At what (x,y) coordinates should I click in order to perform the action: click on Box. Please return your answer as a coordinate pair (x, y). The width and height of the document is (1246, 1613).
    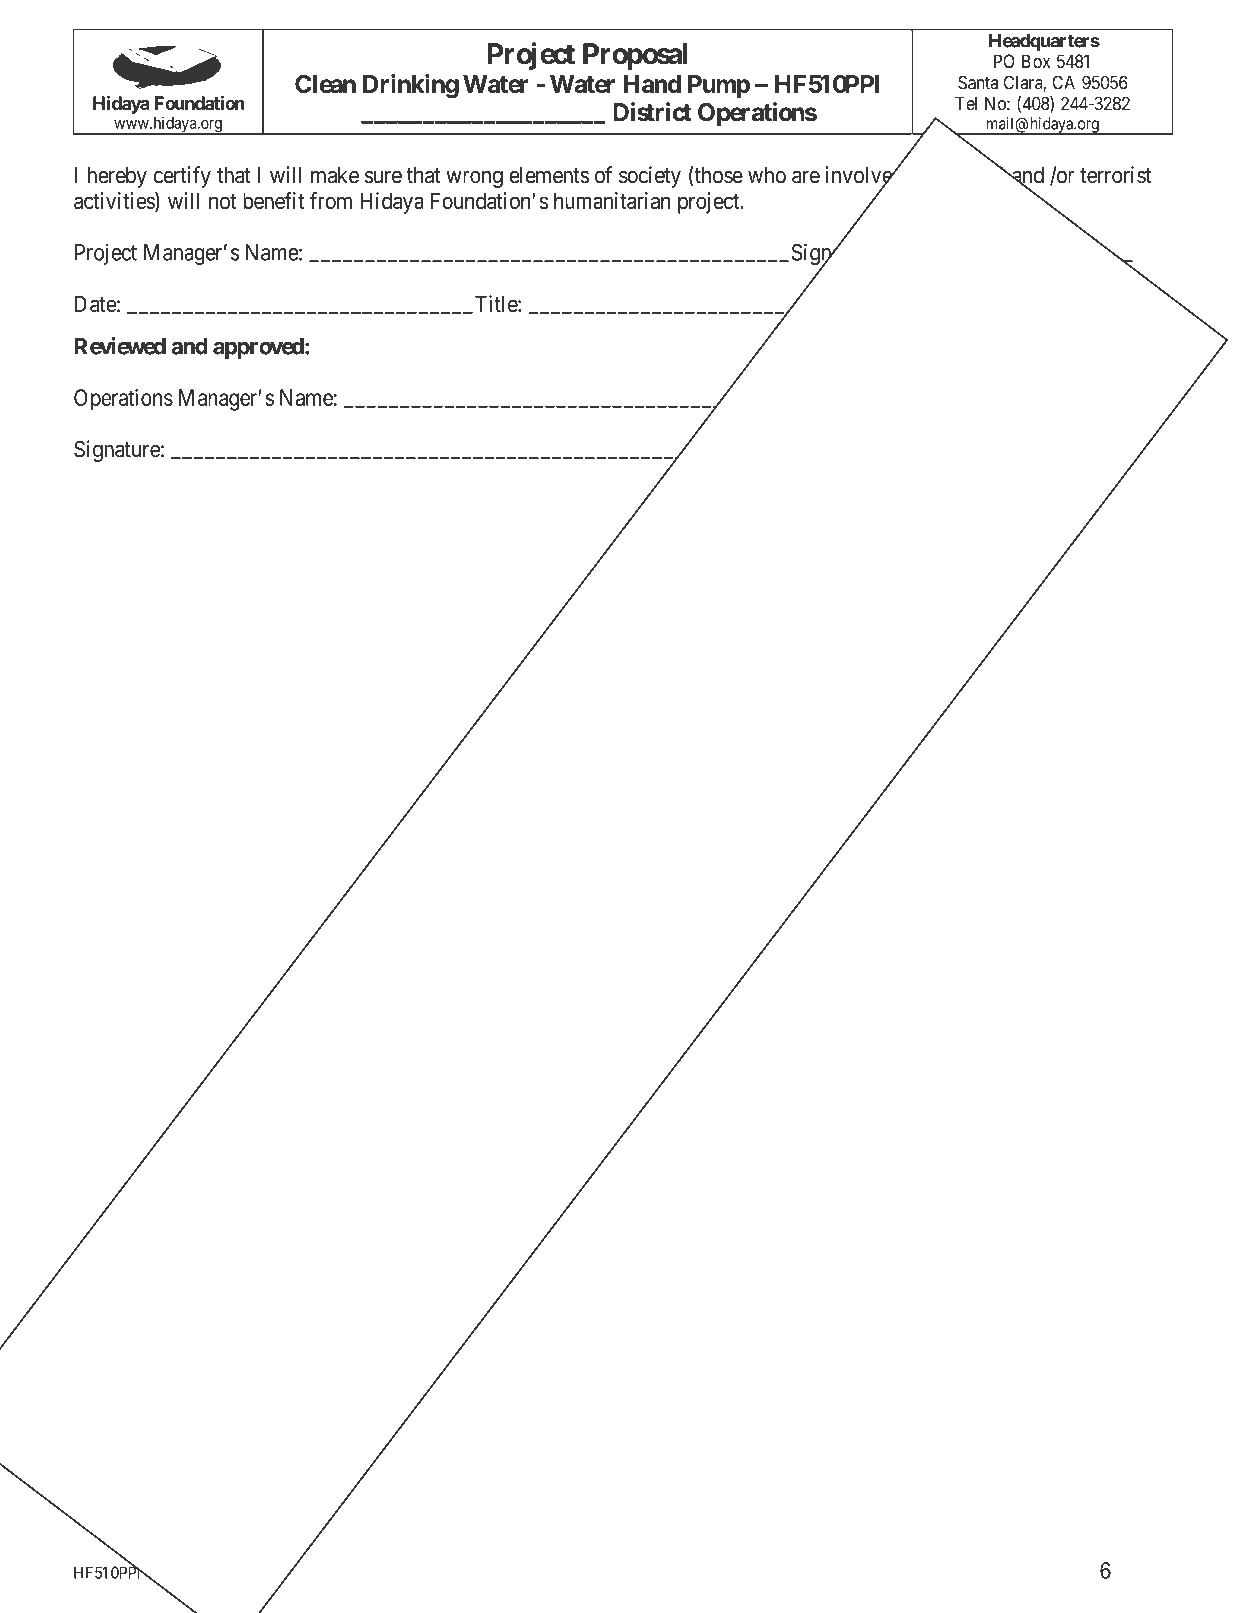
    Looking at the image, I should click on (1036, 61).
